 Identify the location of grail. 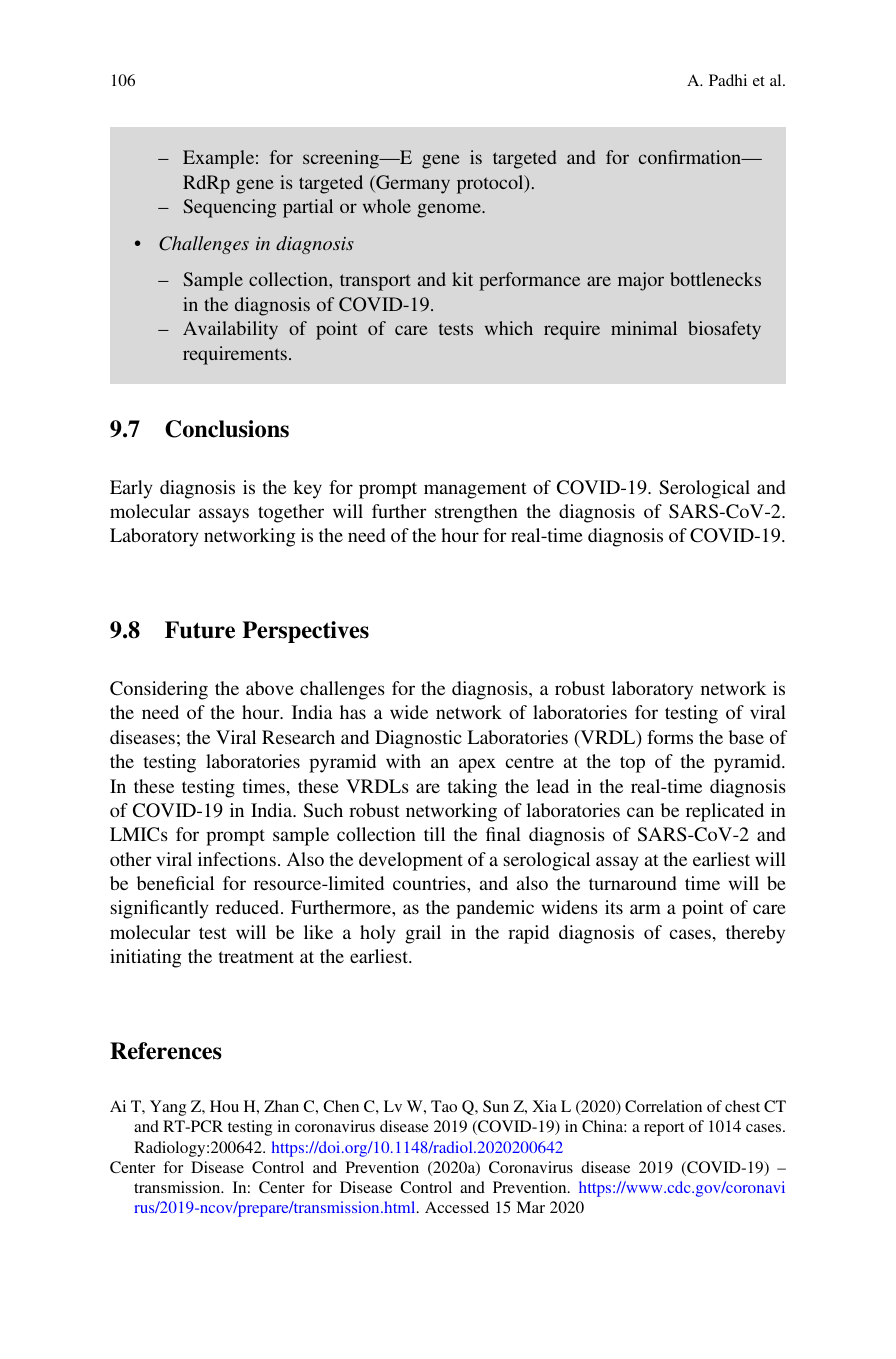
(423, 934).
